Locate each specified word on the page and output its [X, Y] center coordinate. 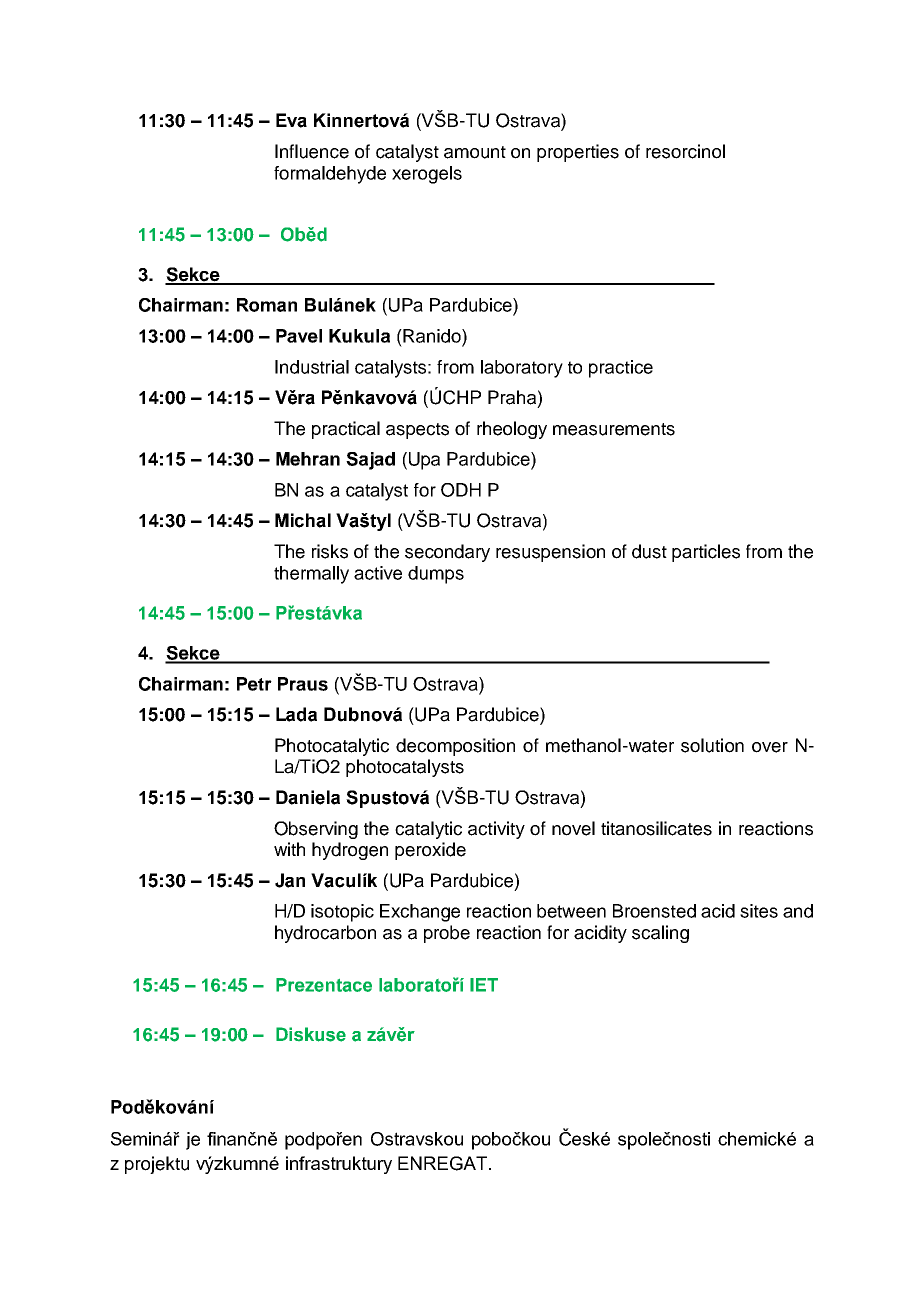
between [571, 911]
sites [759, 911]
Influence [312, 151]
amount [475, 152]
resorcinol [685, 151]
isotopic [342, 913]
